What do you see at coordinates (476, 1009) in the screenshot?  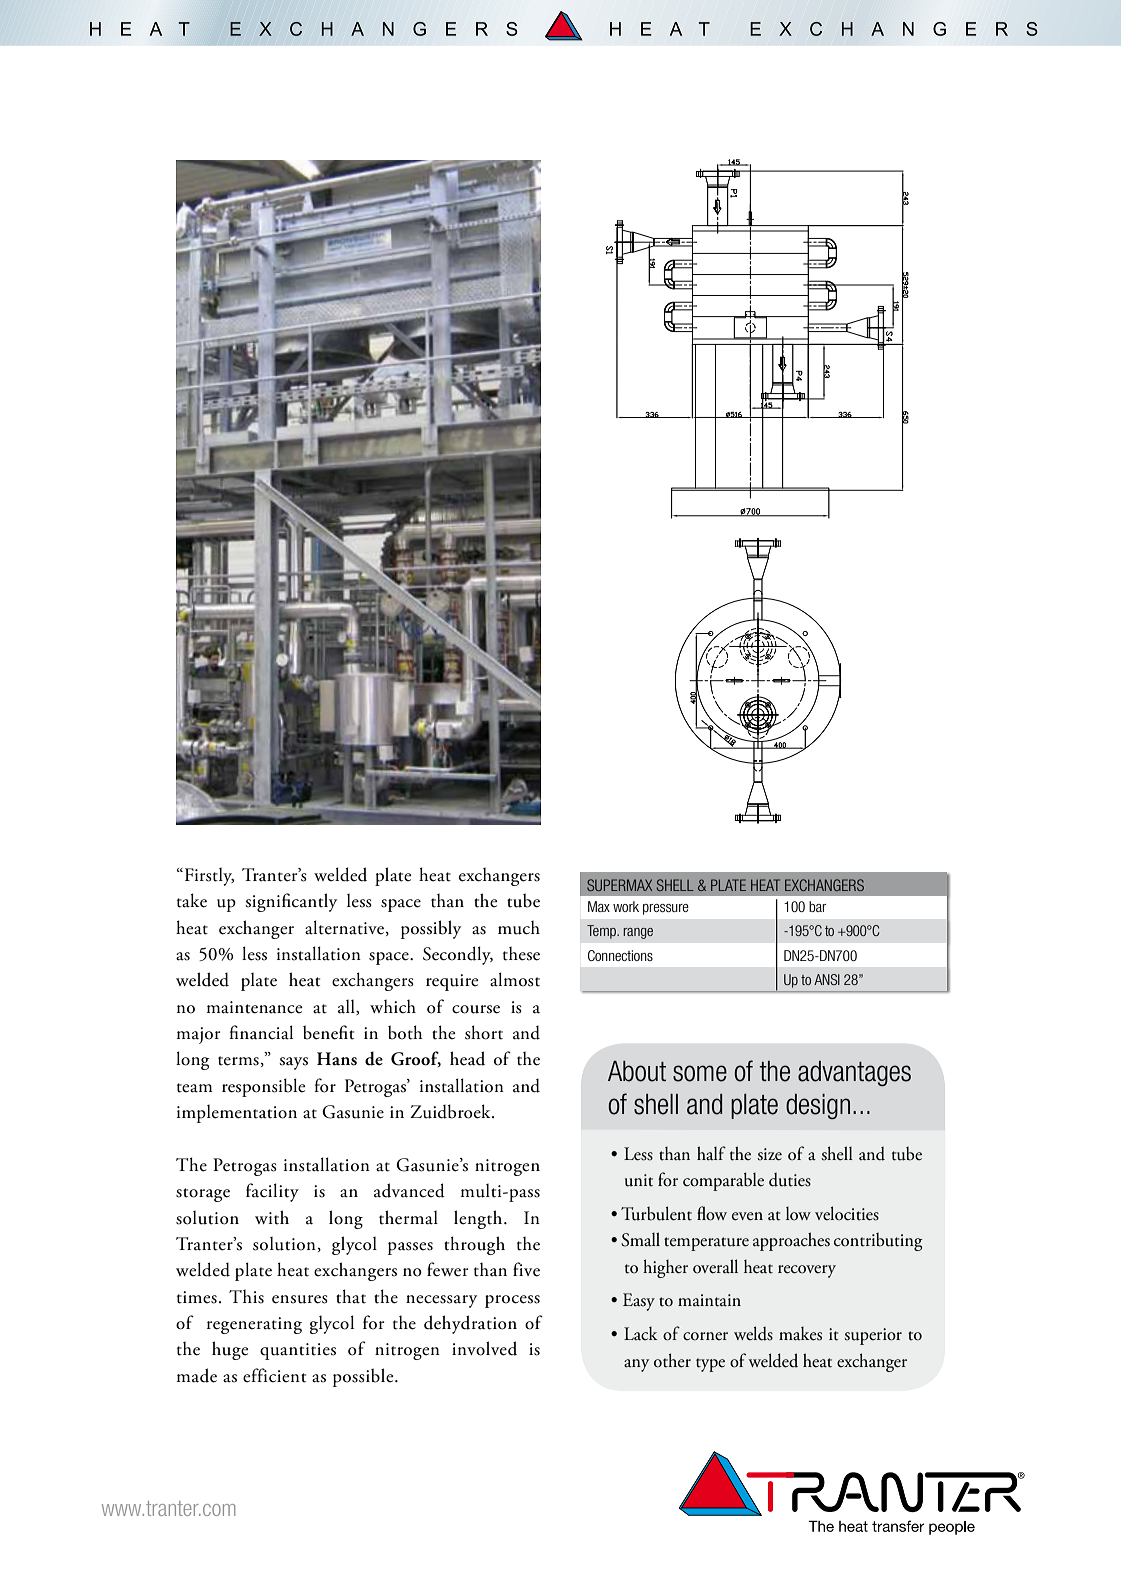 I see `course` at bounding box center [476, 1009].
